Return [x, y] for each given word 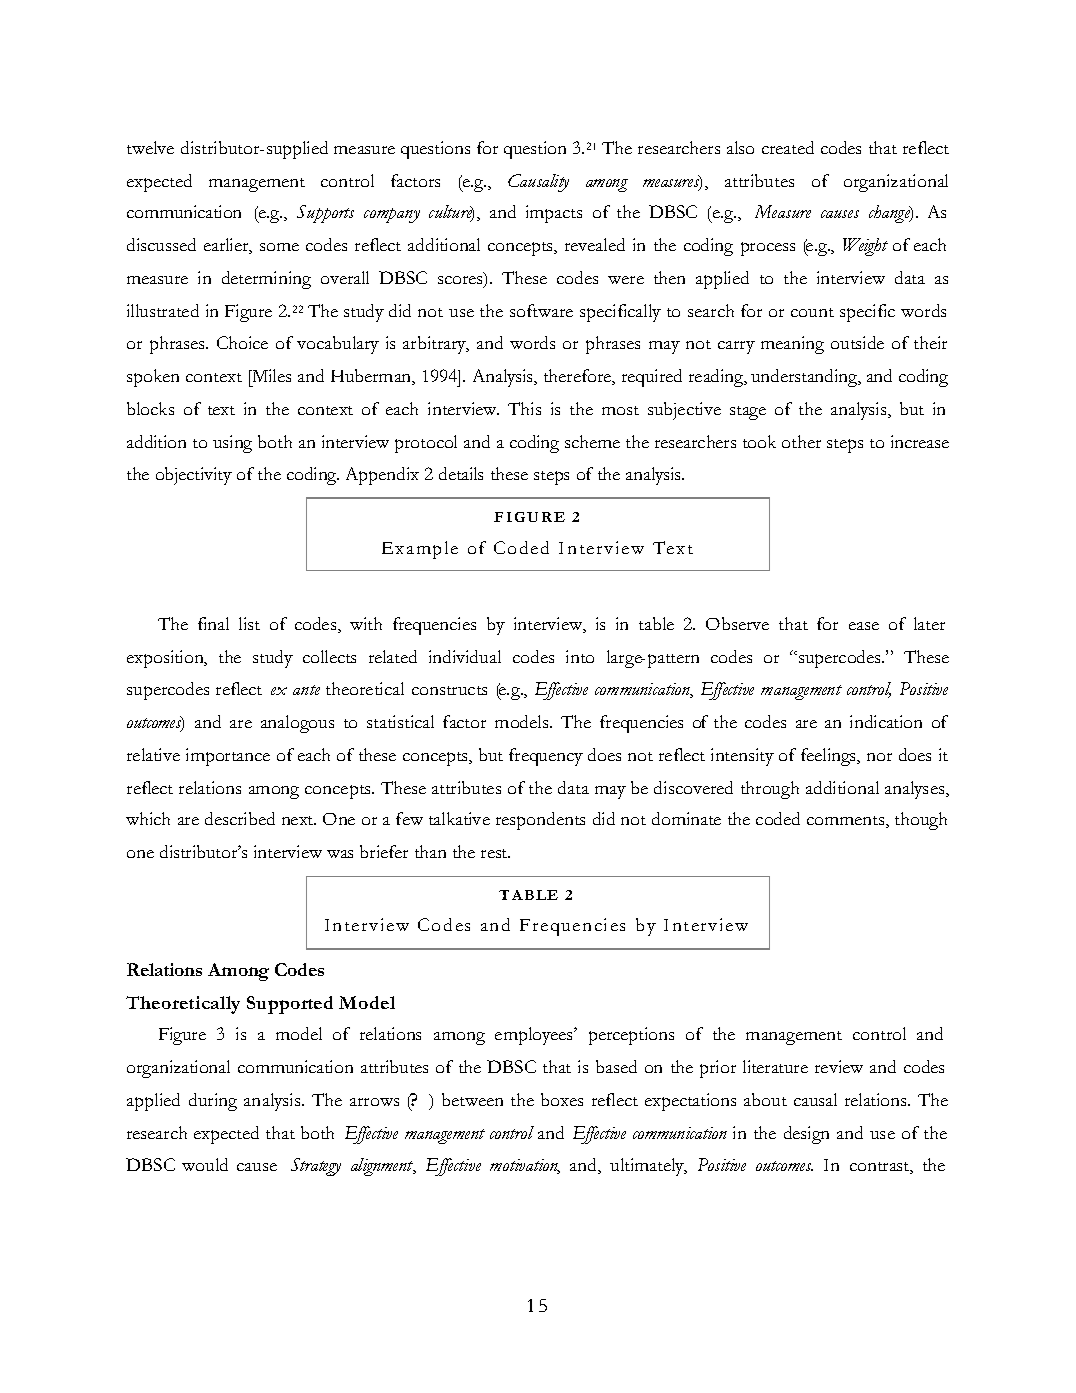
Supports [325, 214]
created [788, 147]
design [806, 1135]
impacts [554, 214]
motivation [525, 1166]
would [205, 1164]
